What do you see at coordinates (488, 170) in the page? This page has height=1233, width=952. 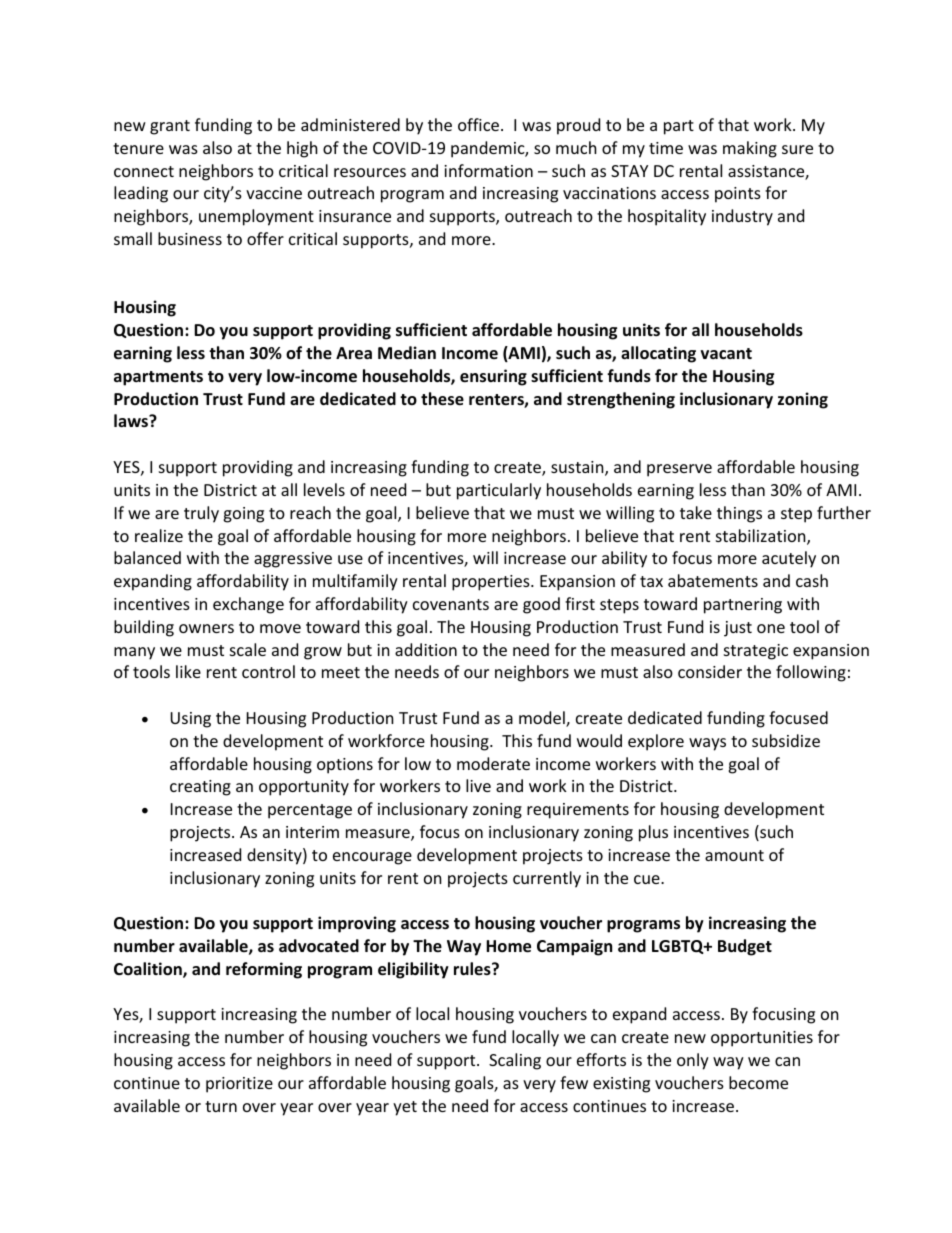 I see `information` at bounding box center [488, 170].
